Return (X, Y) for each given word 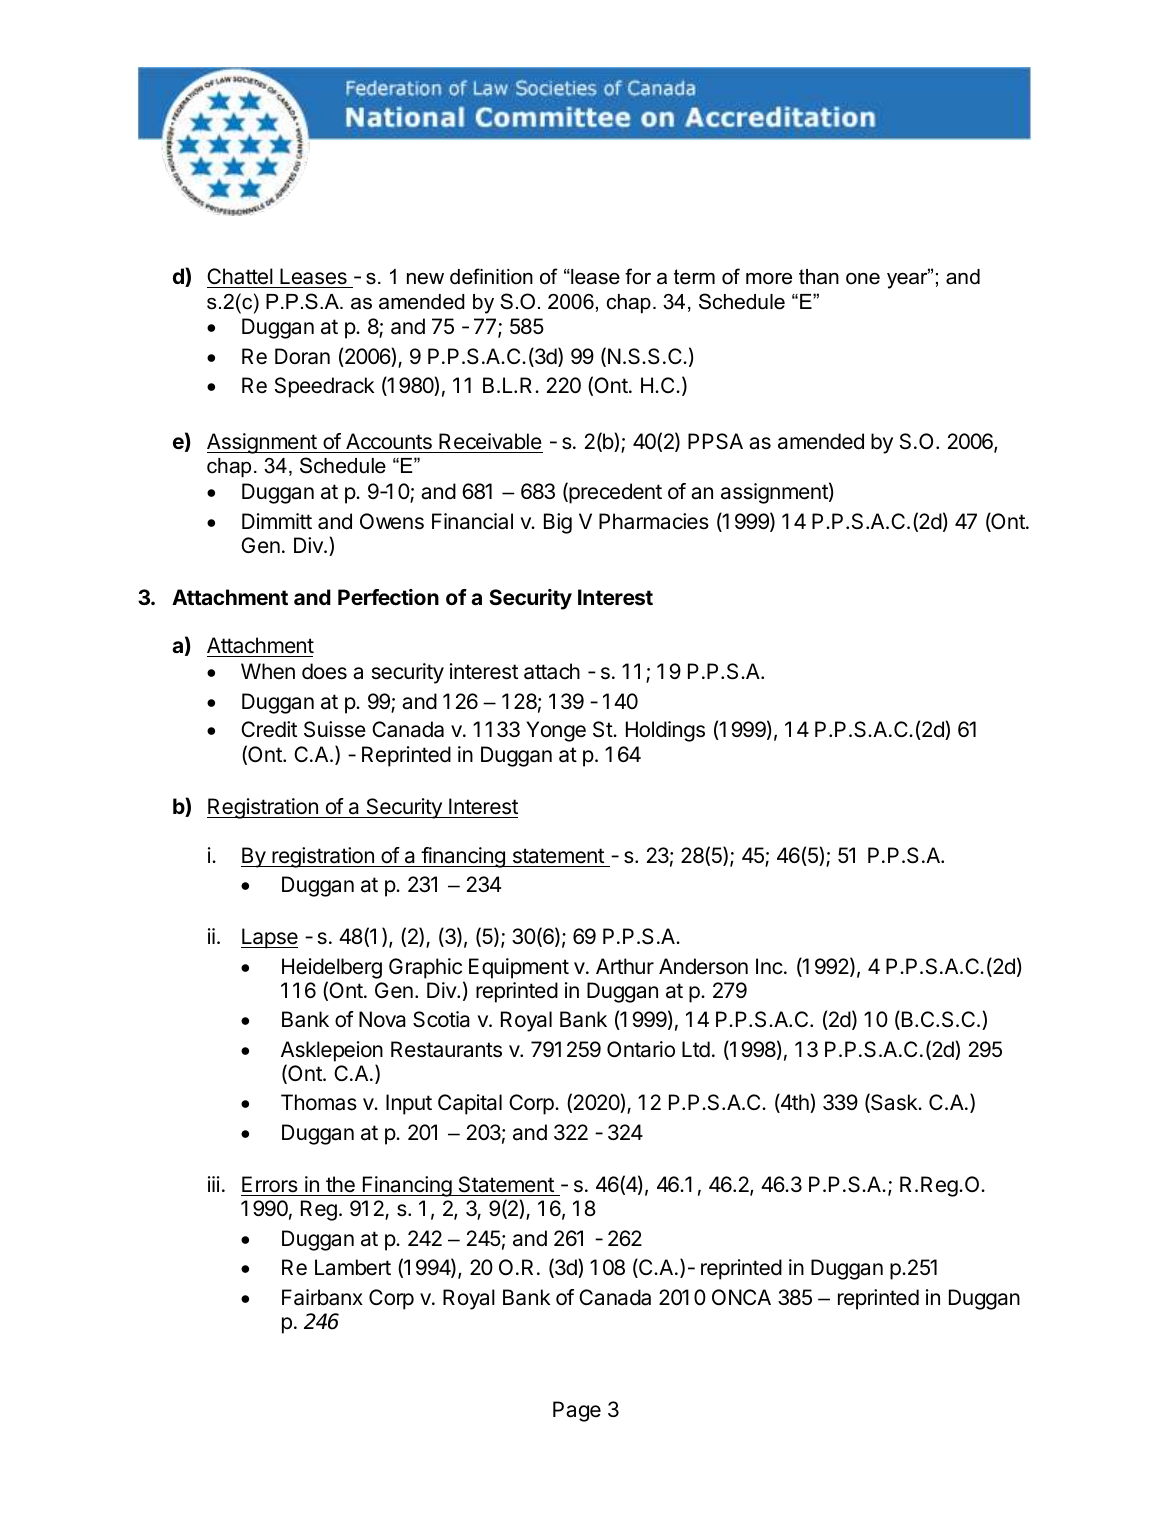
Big (558, 523)
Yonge (556, 731)
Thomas (319, 1102)
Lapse (269, 938)
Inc (769, 966)
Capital (470, 1104)
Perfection (388, 597)
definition (491, 276)
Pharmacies (654, 521)
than (819, 277)
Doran (302, 356)
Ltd (696, 1049)
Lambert (353, 1267)
